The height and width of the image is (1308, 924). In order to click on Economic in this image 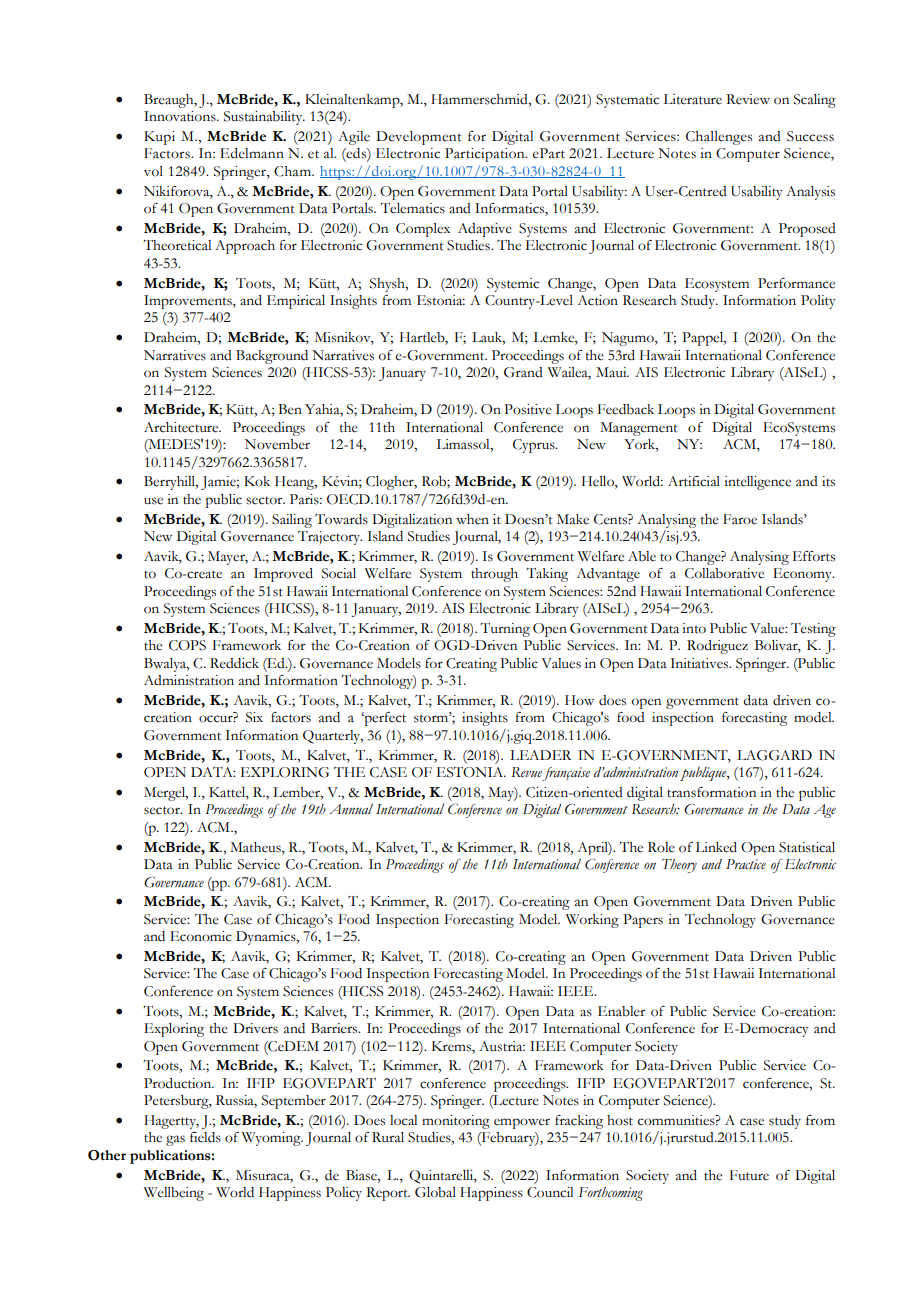, I will do `click(201, 936)`.
